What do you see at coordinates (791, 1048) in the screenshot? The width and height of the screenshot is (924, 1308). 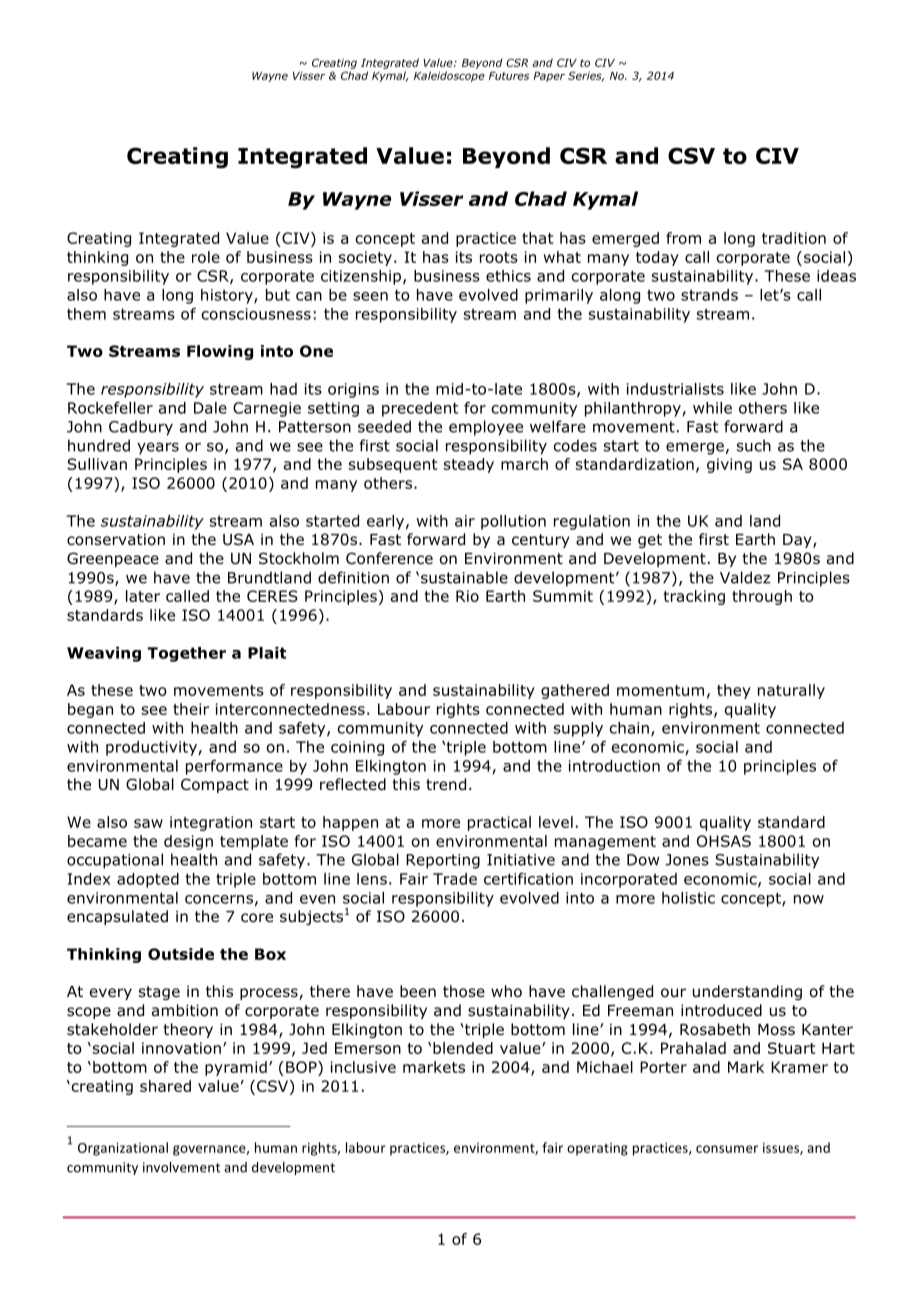 I see `Stuart` at bounding box center [791, 1048].
